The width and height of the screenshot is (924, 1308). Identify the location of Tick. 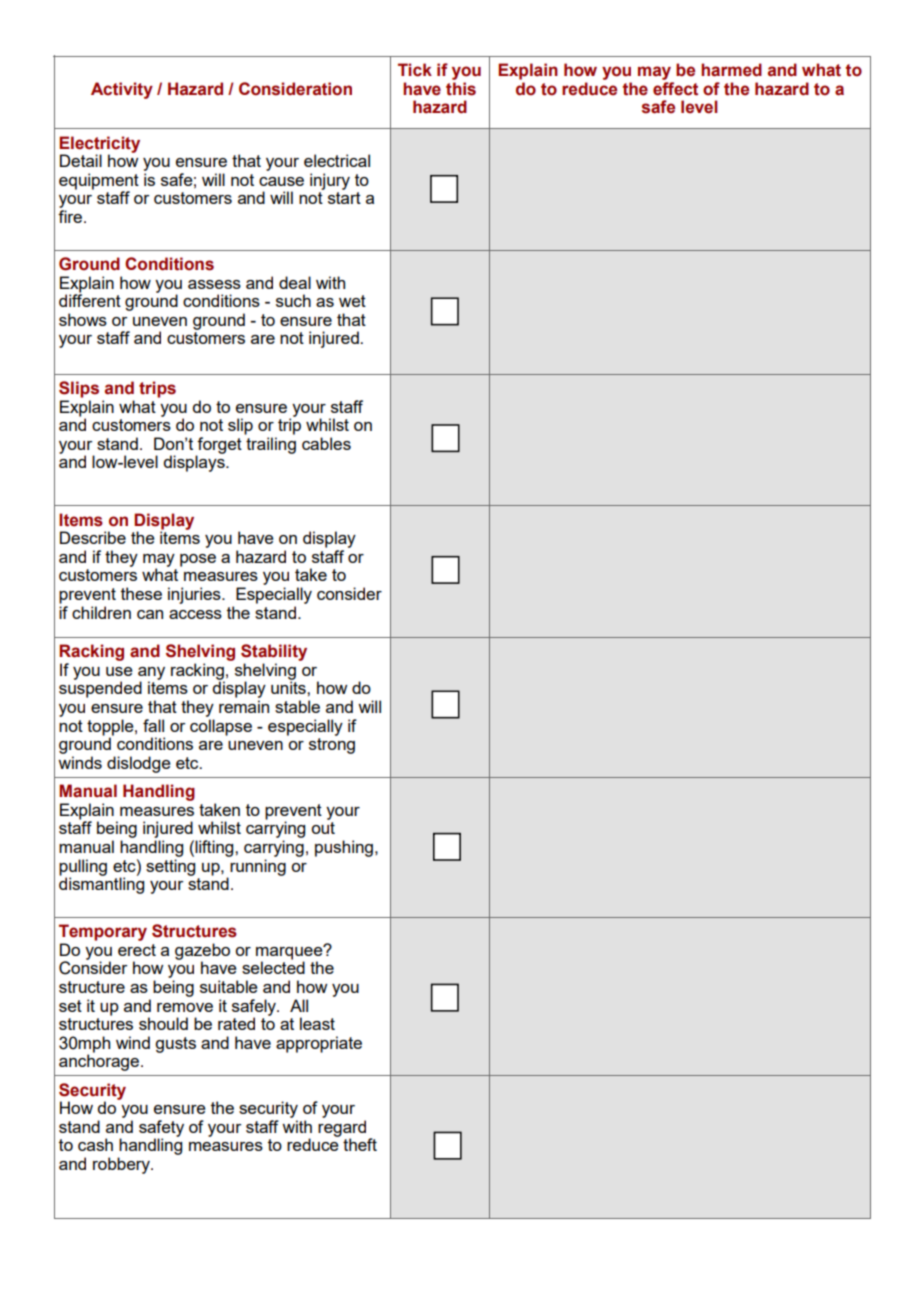
(415, 70).
